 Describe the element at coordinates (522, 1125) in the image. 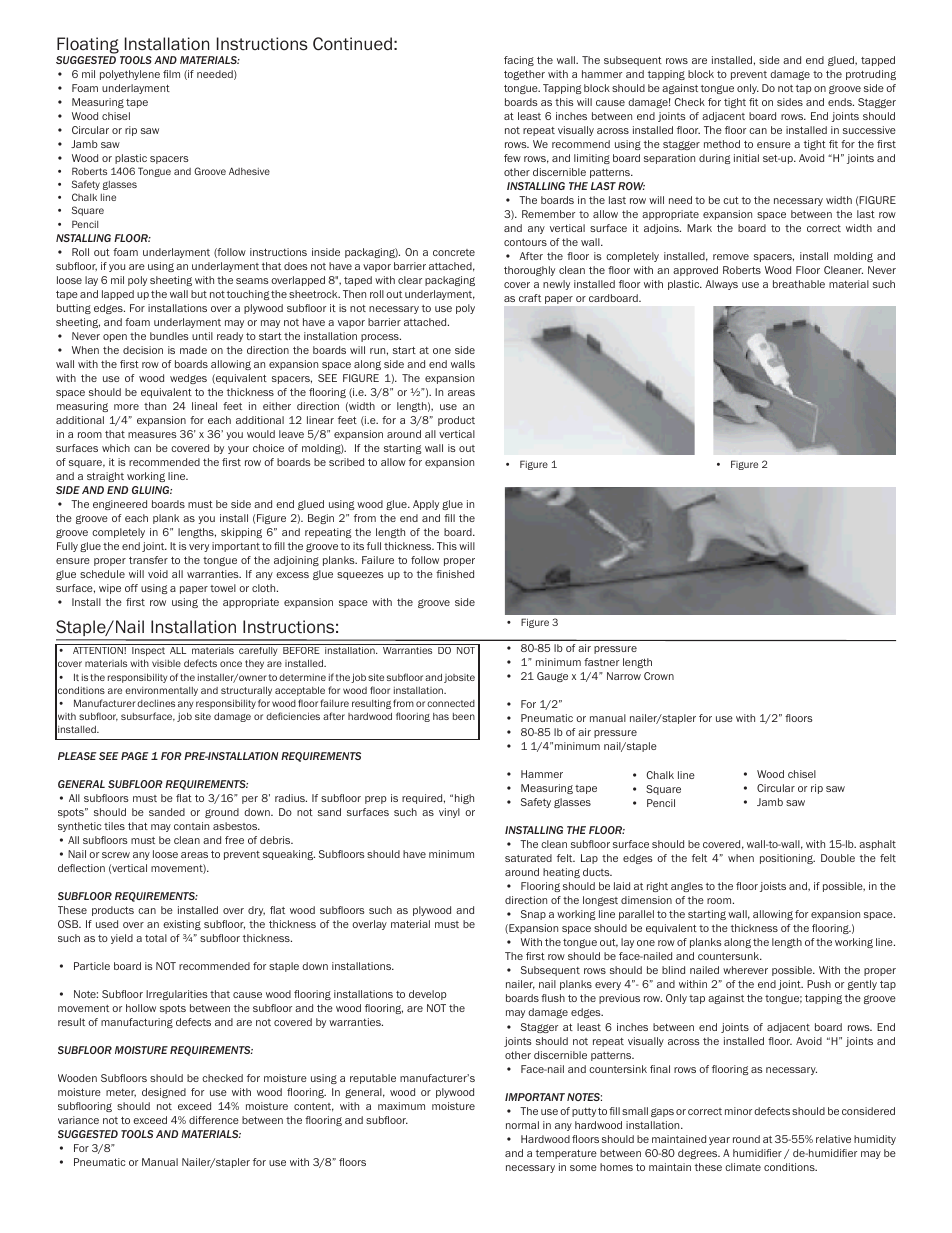

I see `normal` at that location.
